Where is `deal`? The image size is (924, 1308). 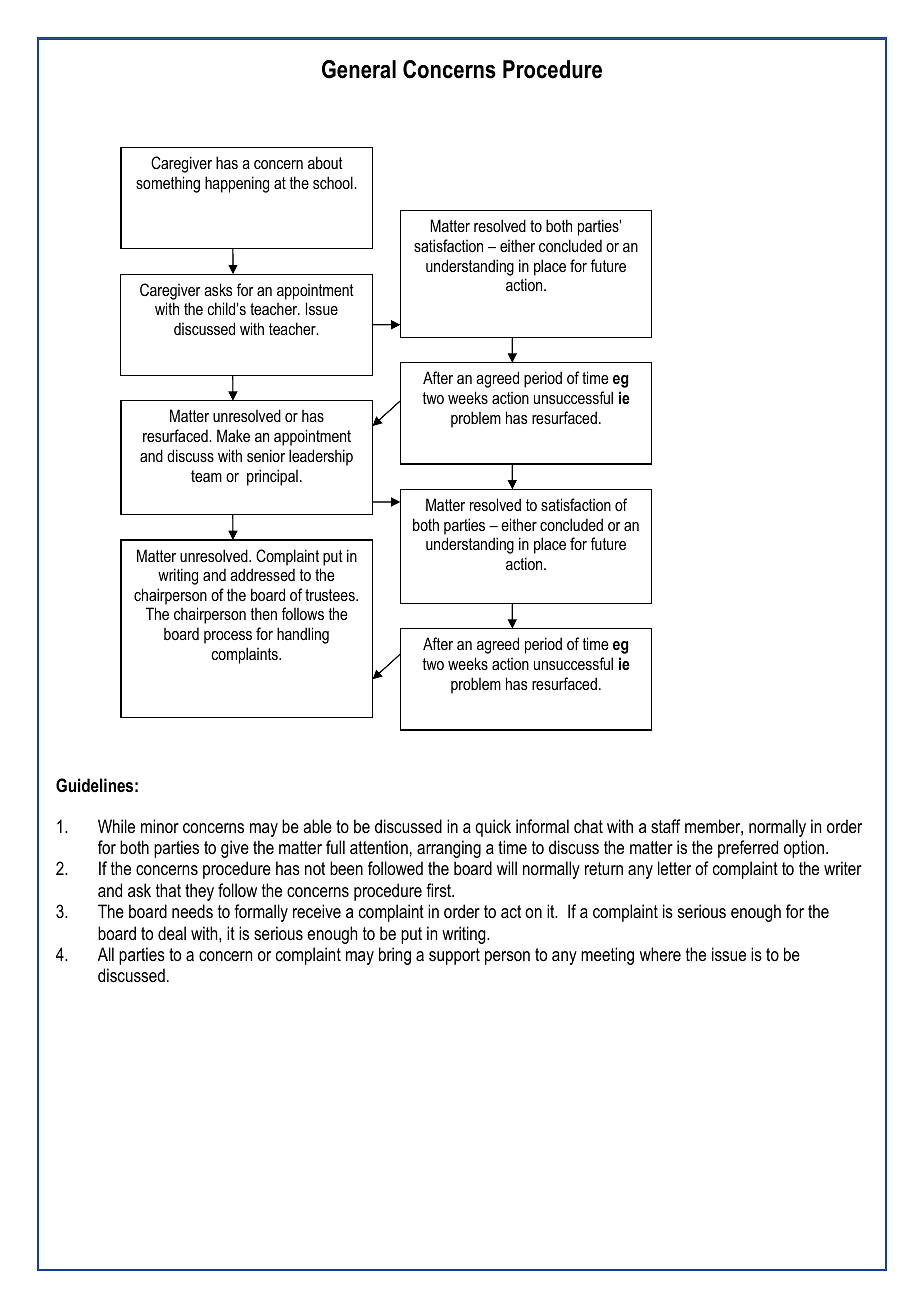 deal is located at coordinates (172, 933).
